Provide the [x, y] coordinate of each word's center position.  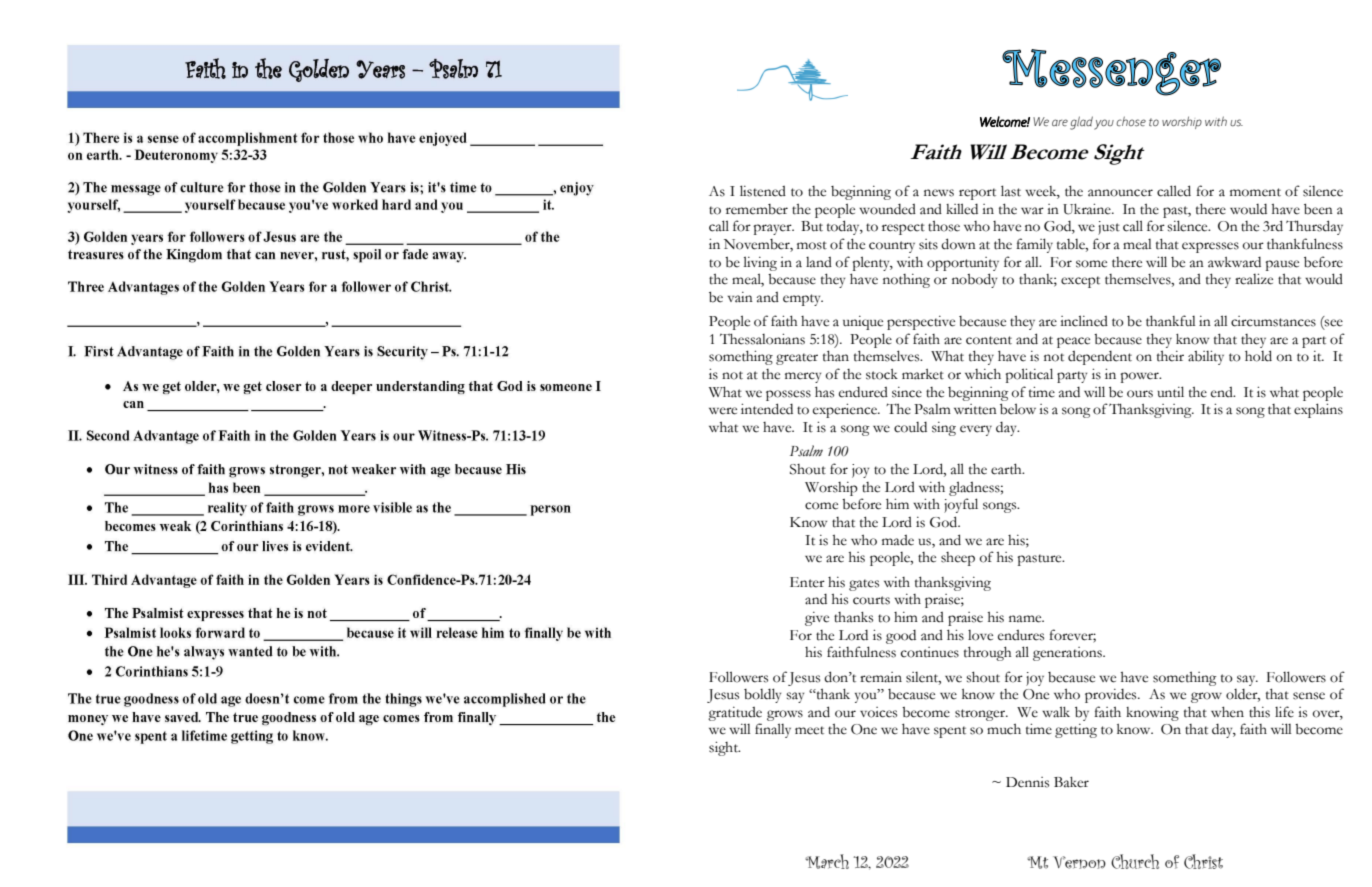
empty [803, 300]
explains [1318, 410]
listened [763, 191]
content [989, 340]
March [827, 861]
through [987, 653]
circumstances [1273, 321]
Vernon [1079, 862]
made [898, 540]
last [1011, 191]
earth [1007, 469]
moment [1255, 192]
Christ [1203, 861]
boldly [762, 695]
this [1259, 712]
